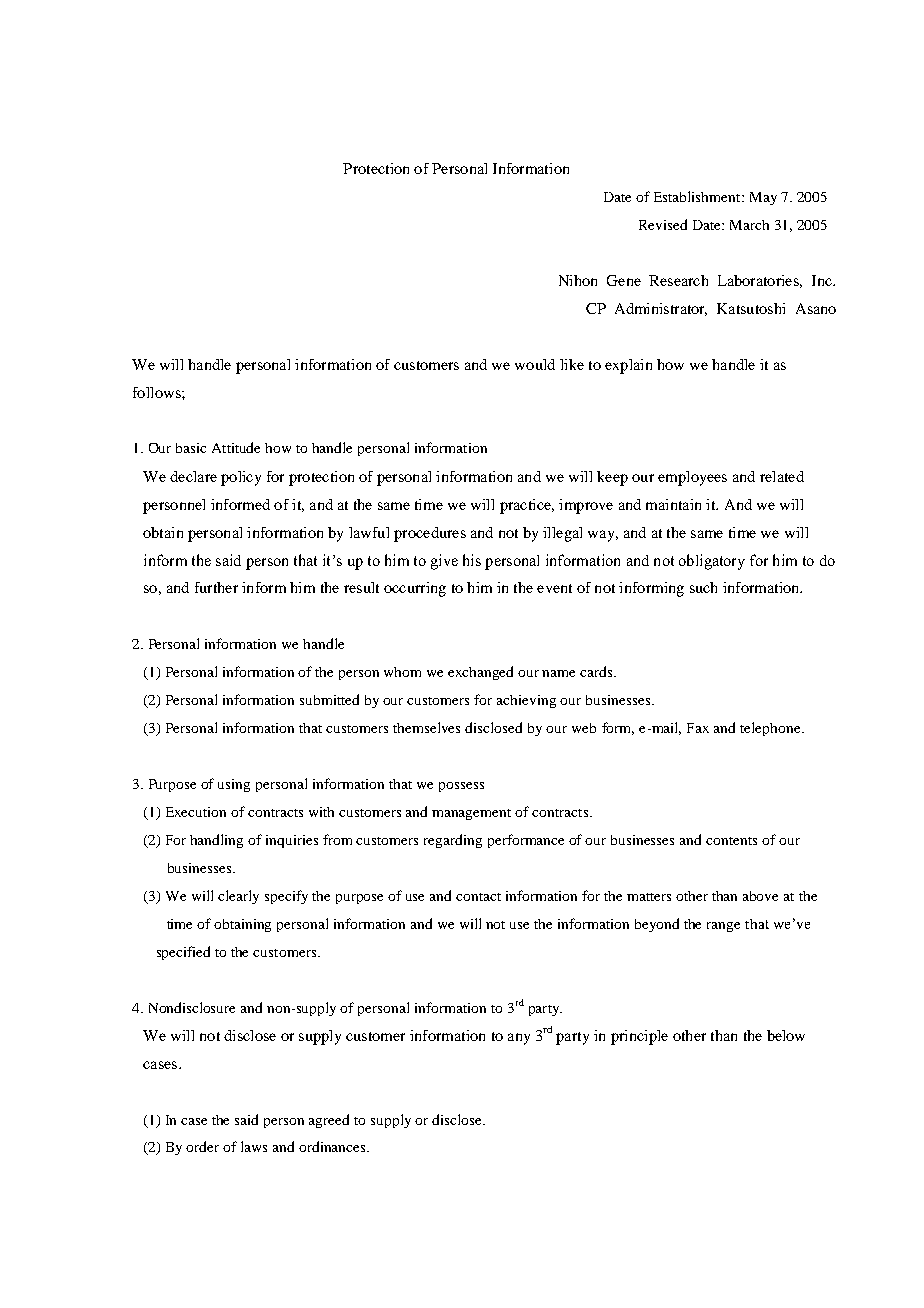  Describe the element at coordinates (771, 729) in the image. I see `telephone` at that location.
